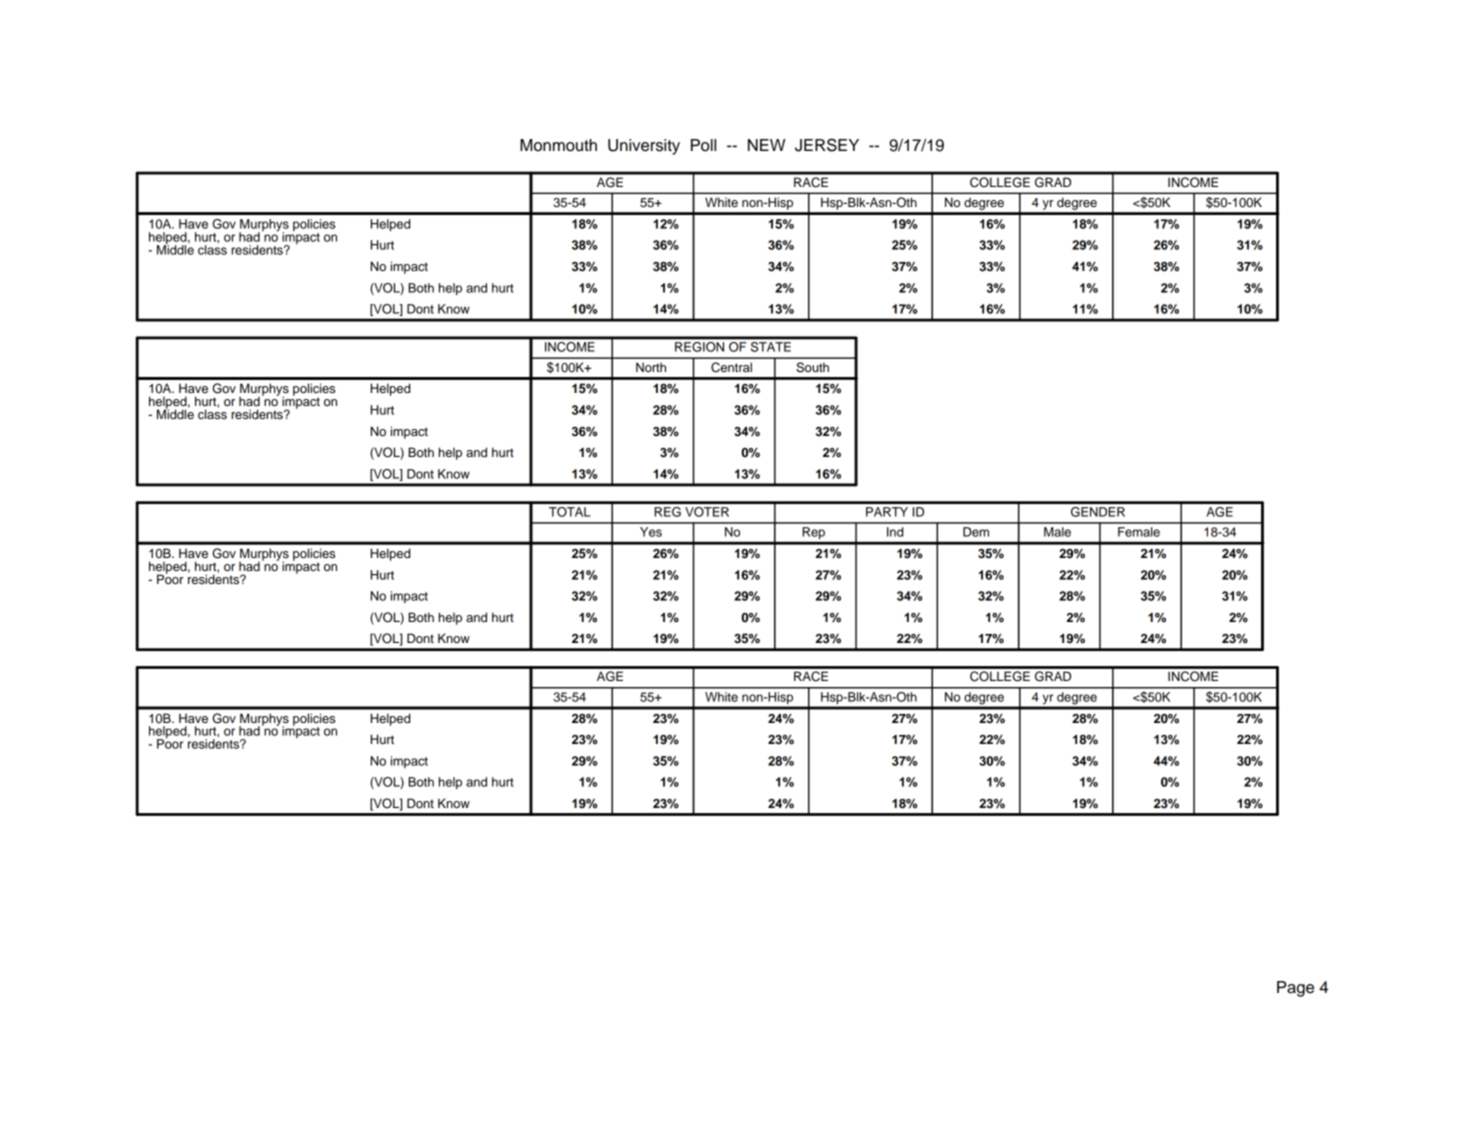  I want to click on Yes, so click(651, 532).
